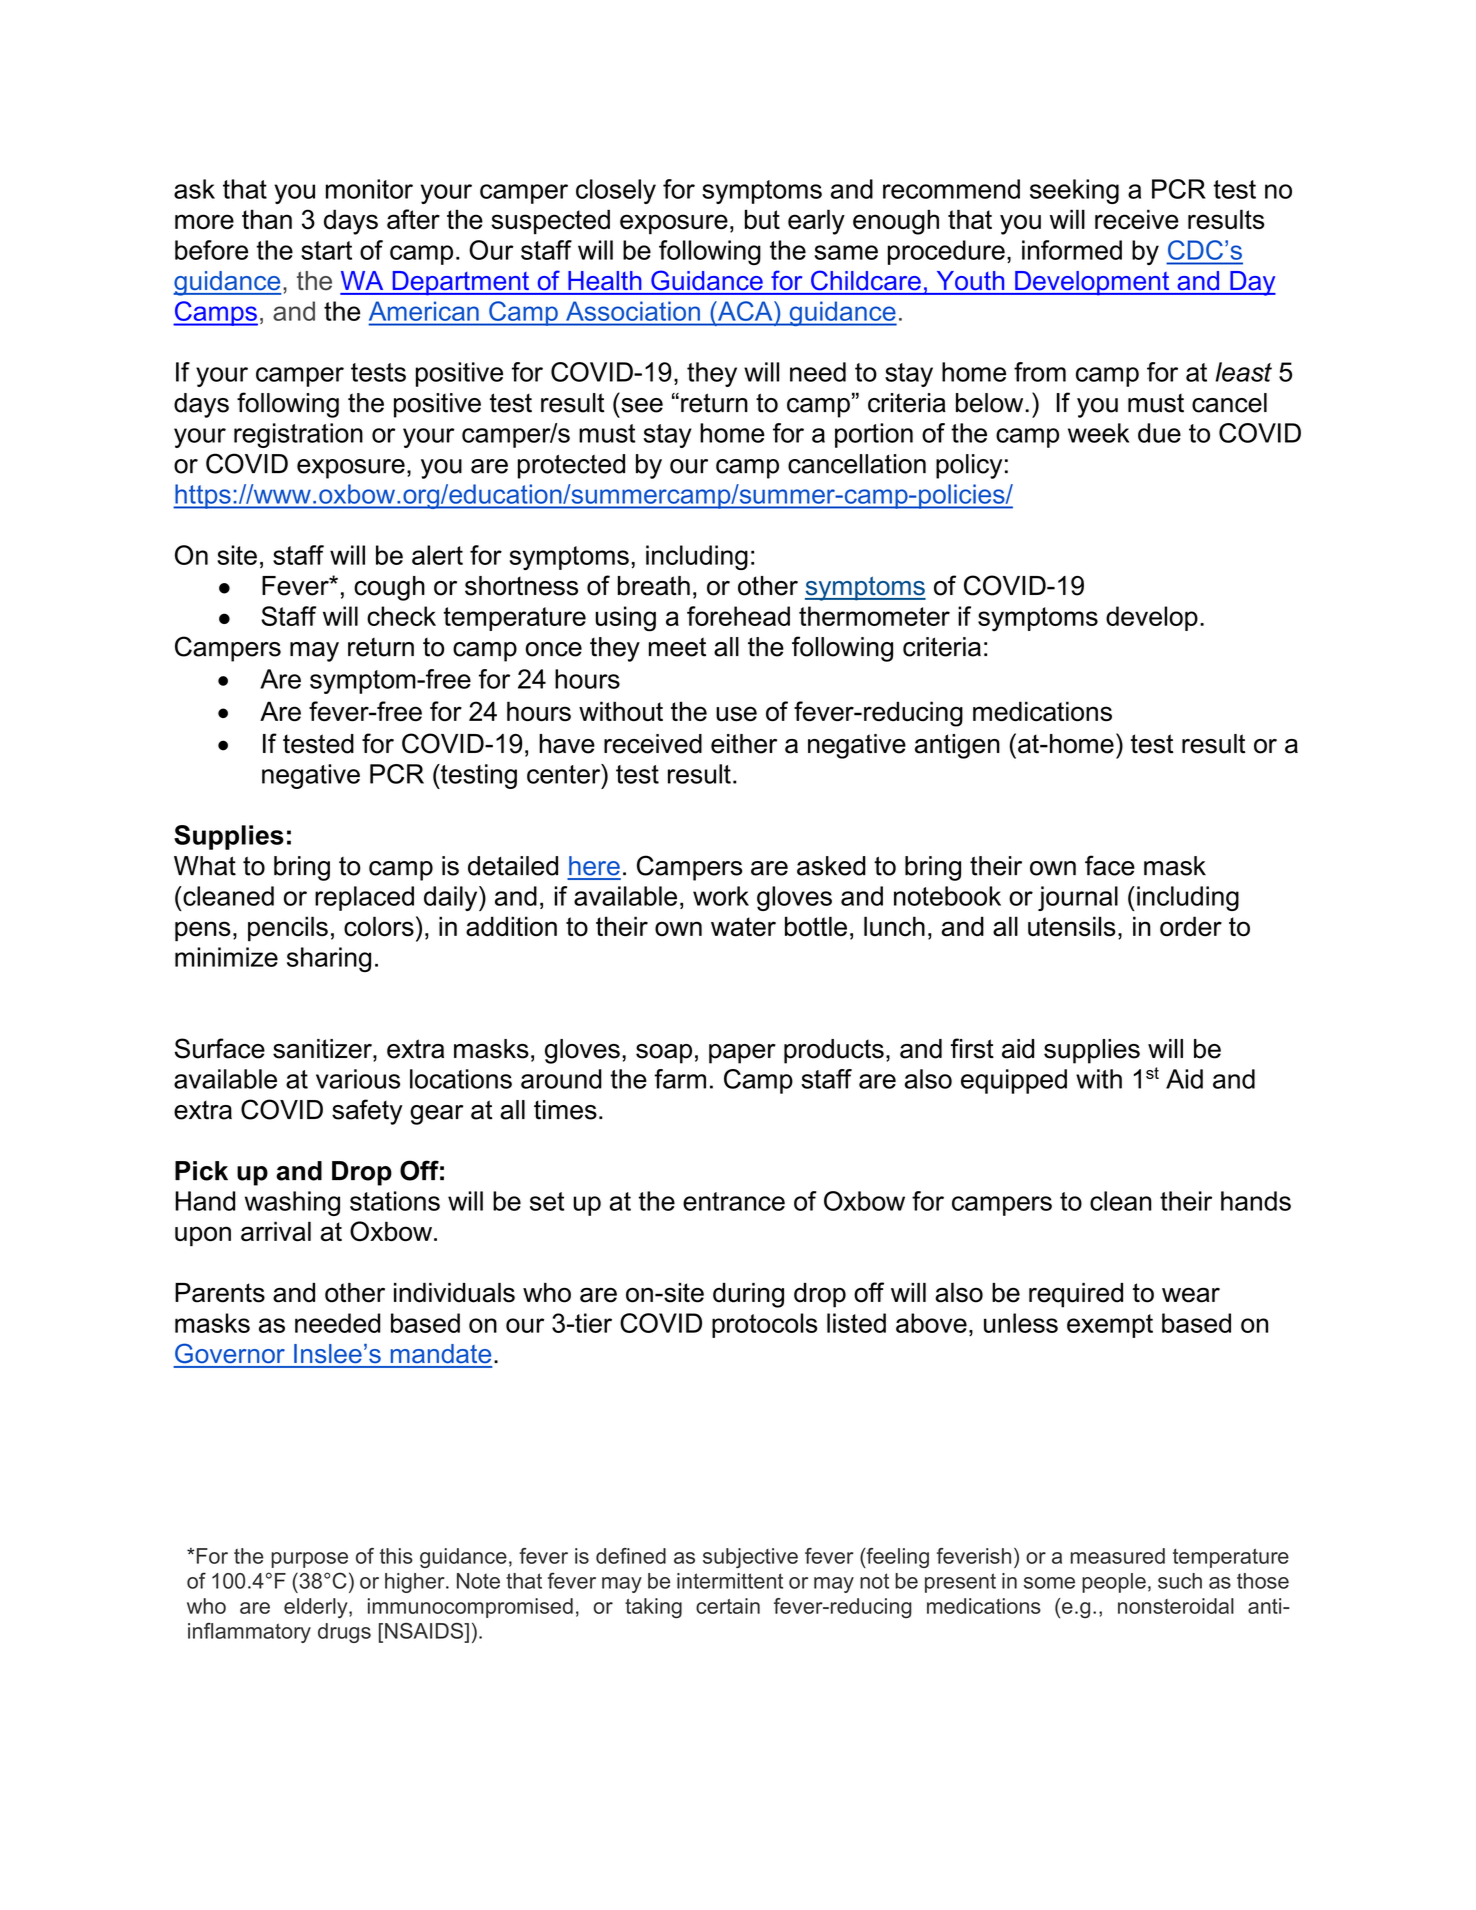 Image resolution: width=1476 pixels, height=1910 pixels. I want to click on elderly, so click(317, 1608).
